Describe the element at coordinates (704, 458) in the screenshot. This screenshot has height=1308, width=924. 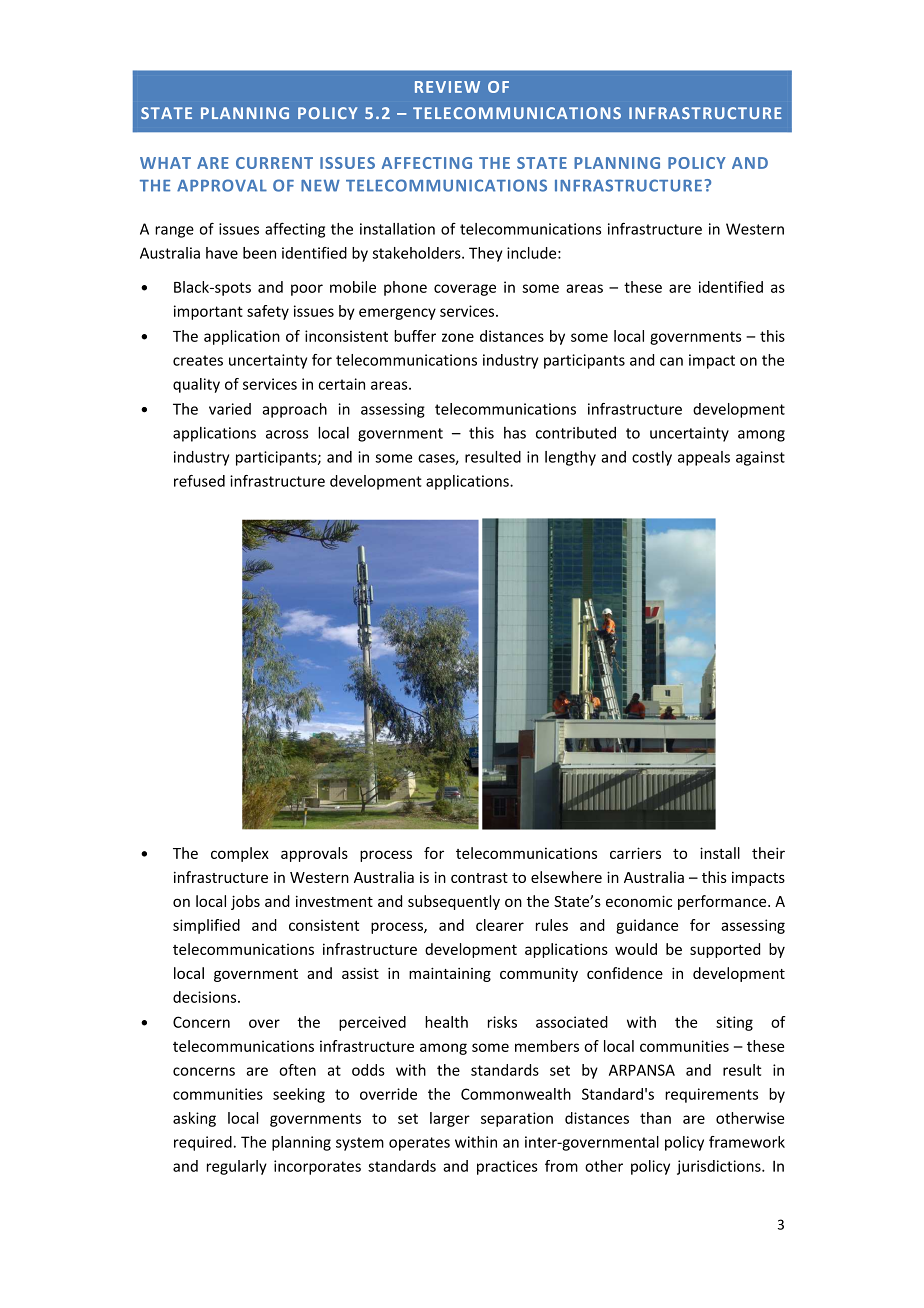
I see `appeals` at that location.
